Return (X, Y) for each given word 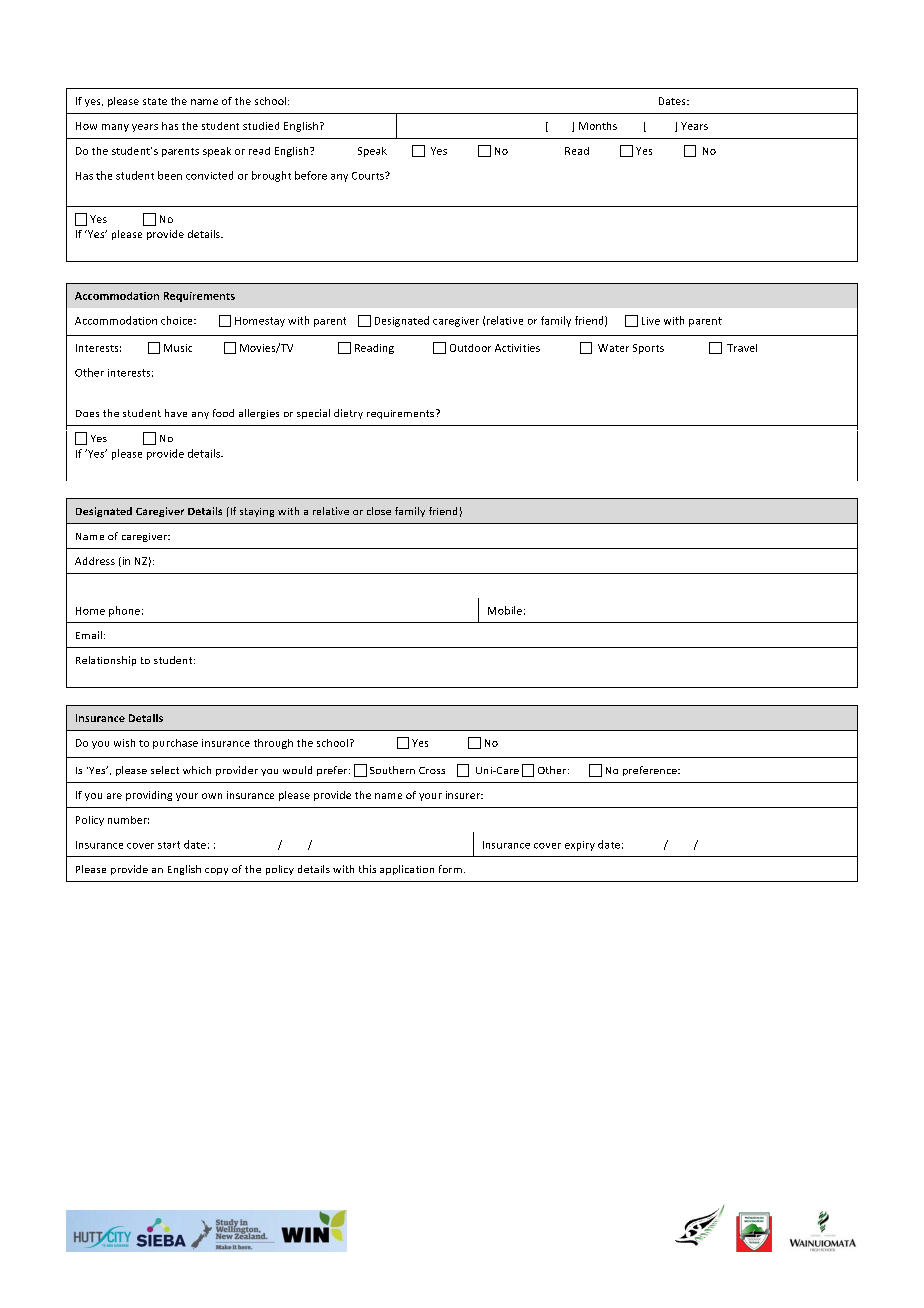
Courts (369, 176)
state (155, 101)
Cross (432, 770)
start (169, 845)
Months (598, 126)
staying (257, 512)
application (407, 870)
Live (651, 321)
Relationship (106, 661)
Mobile (505, 610)
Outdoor (470, 348)
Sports (648, 349)
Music (178, 348)
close (379, 511)
